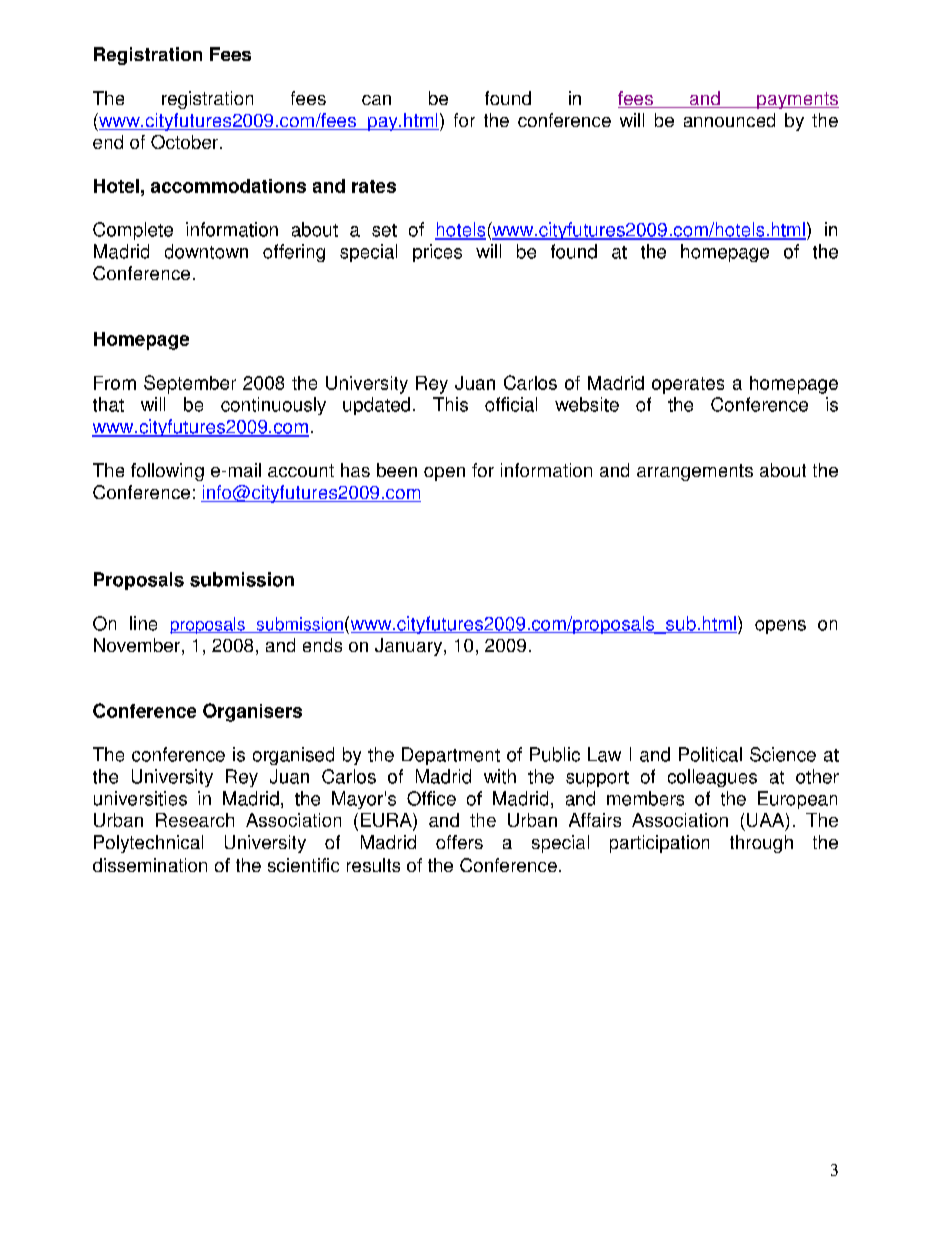 This image has height=1233, width=952. What do you see at coordinates (587, 404) in the image?
I see `website` at bounding box center [587, 404].
